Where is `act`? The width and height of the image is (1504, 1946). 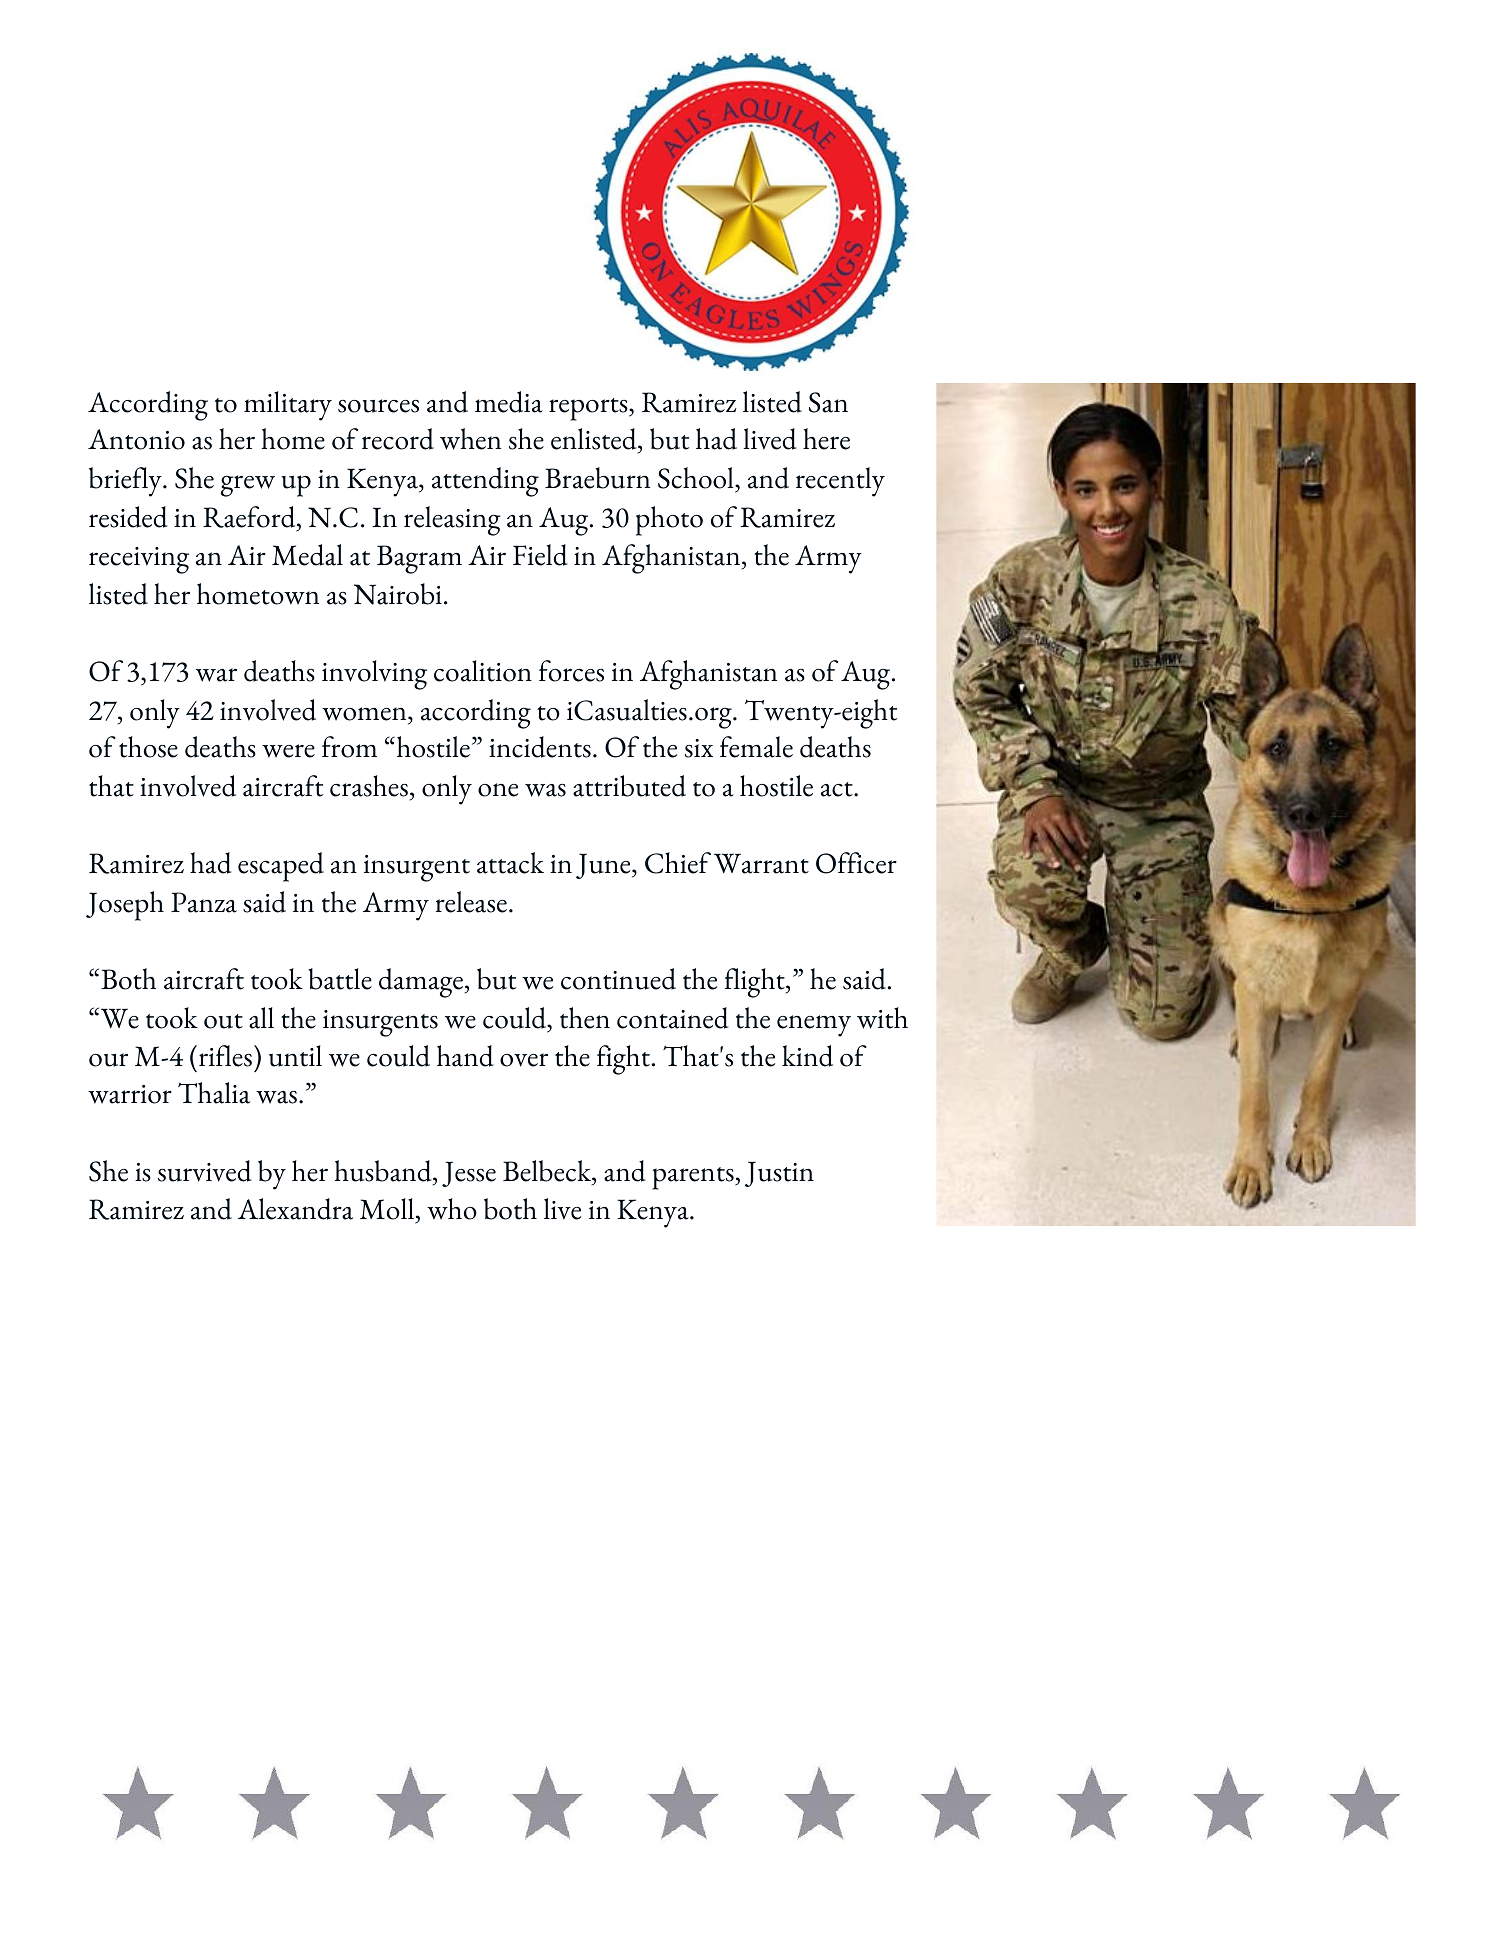
act is located at coordinates (838, 789).
